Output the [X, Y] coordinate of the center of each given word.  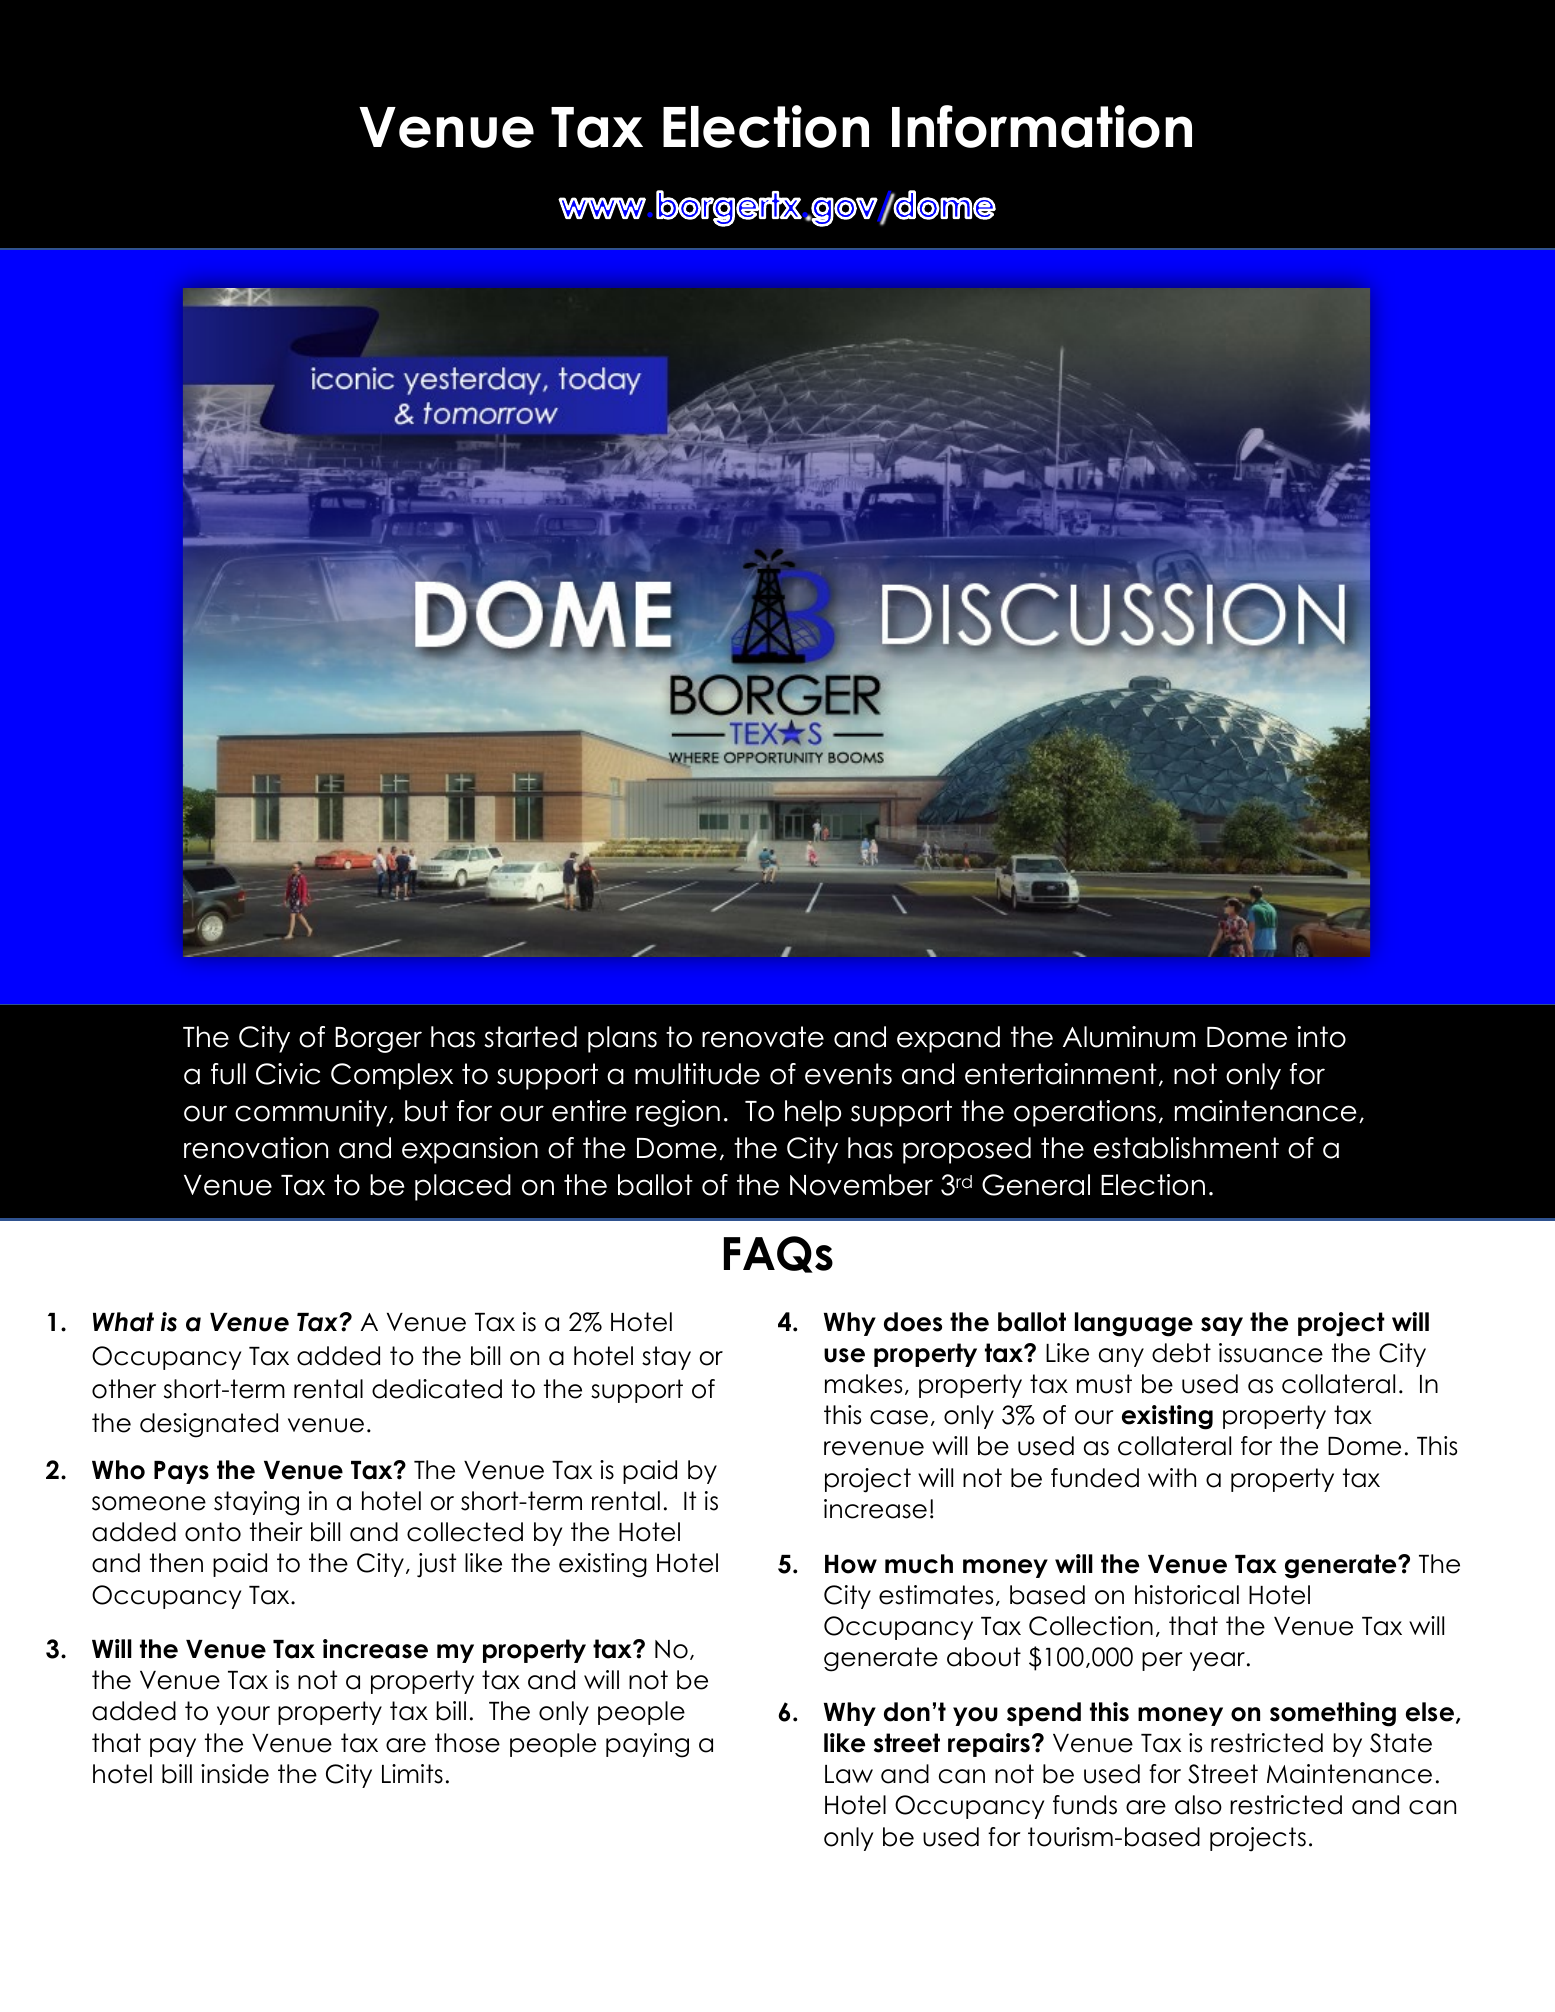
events [848, 1074]
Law [849, 1774]
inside [235, 1774]
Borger [378, 1040]
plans [622, 1039]
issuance [1271, 1353]
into [1321, 1037]
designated [209, 1425]
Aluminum [1129, 1037]
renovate [763, 1037]
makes [863, 1384]
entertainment [1061, 1074]
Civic [288, 1074]
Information [1042, 126]
